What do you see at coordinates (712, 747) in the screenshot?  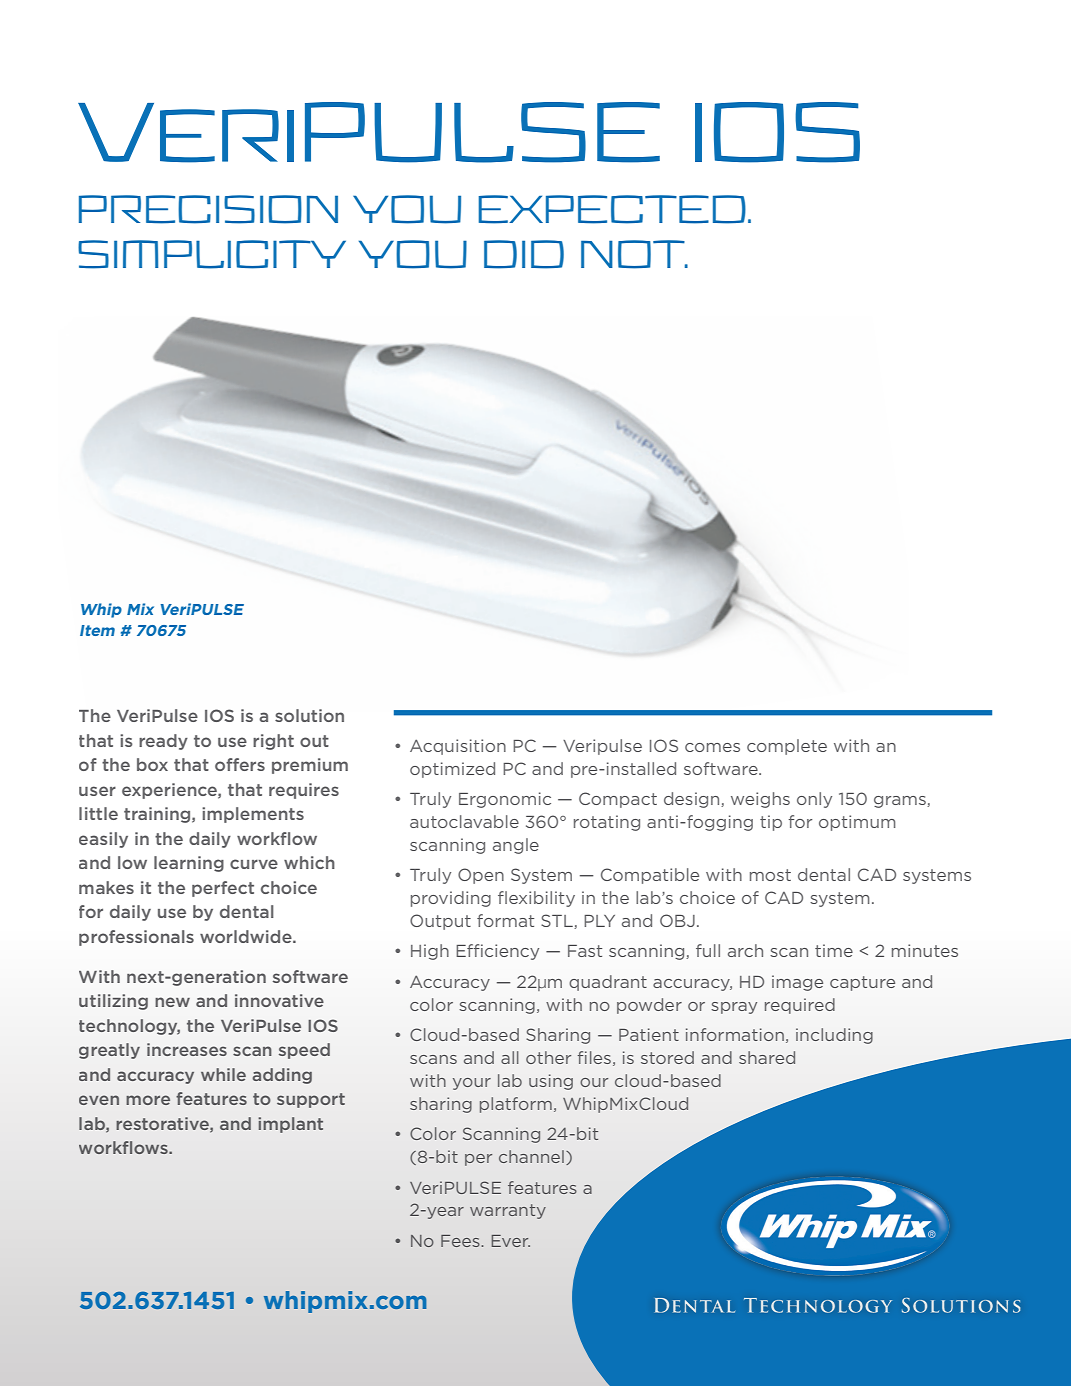 I see `comes` at bounding box center [712, 747].
